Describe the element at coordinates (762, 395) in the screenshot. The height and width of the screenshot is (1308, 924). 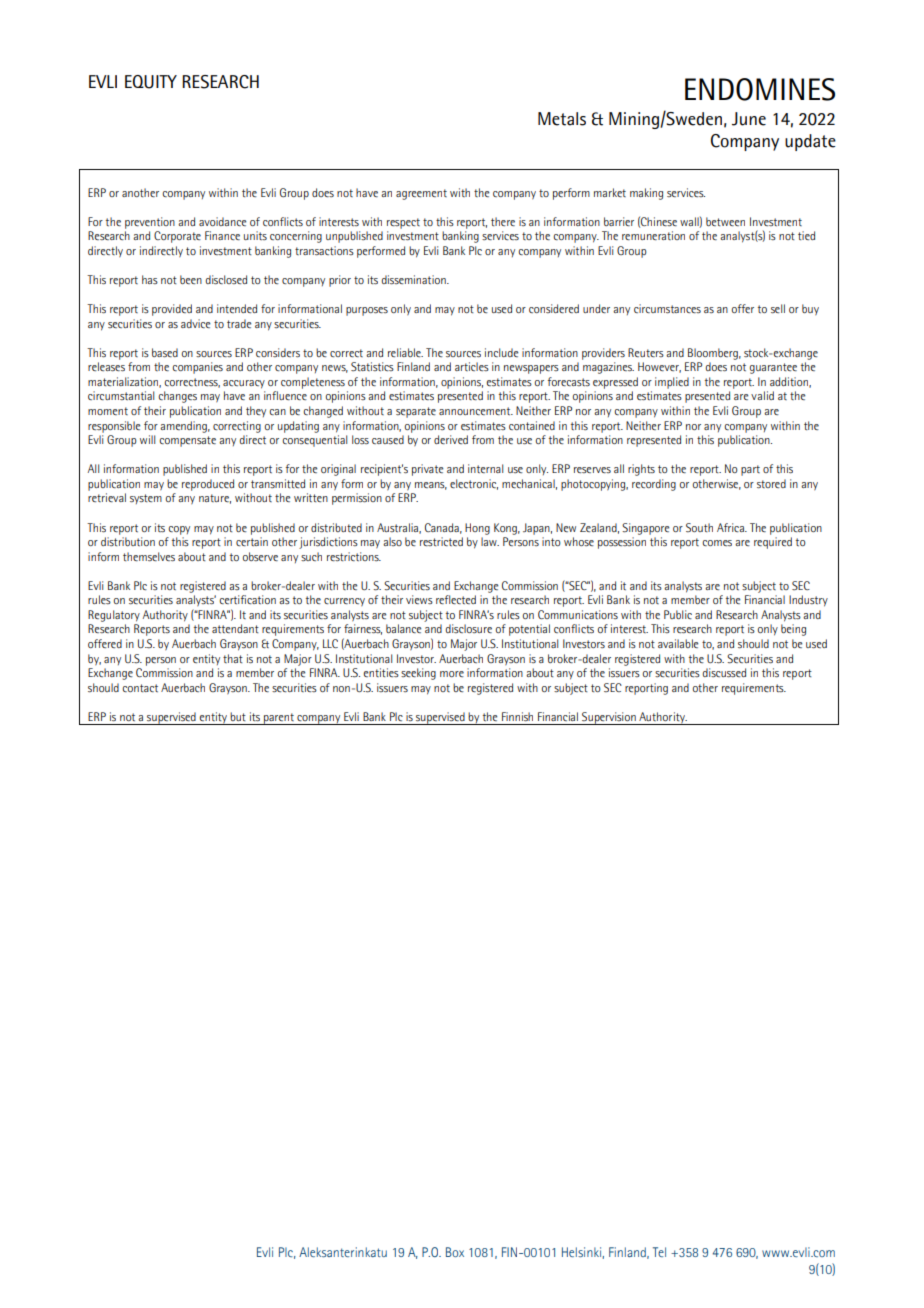
I see `valid` at that location.
